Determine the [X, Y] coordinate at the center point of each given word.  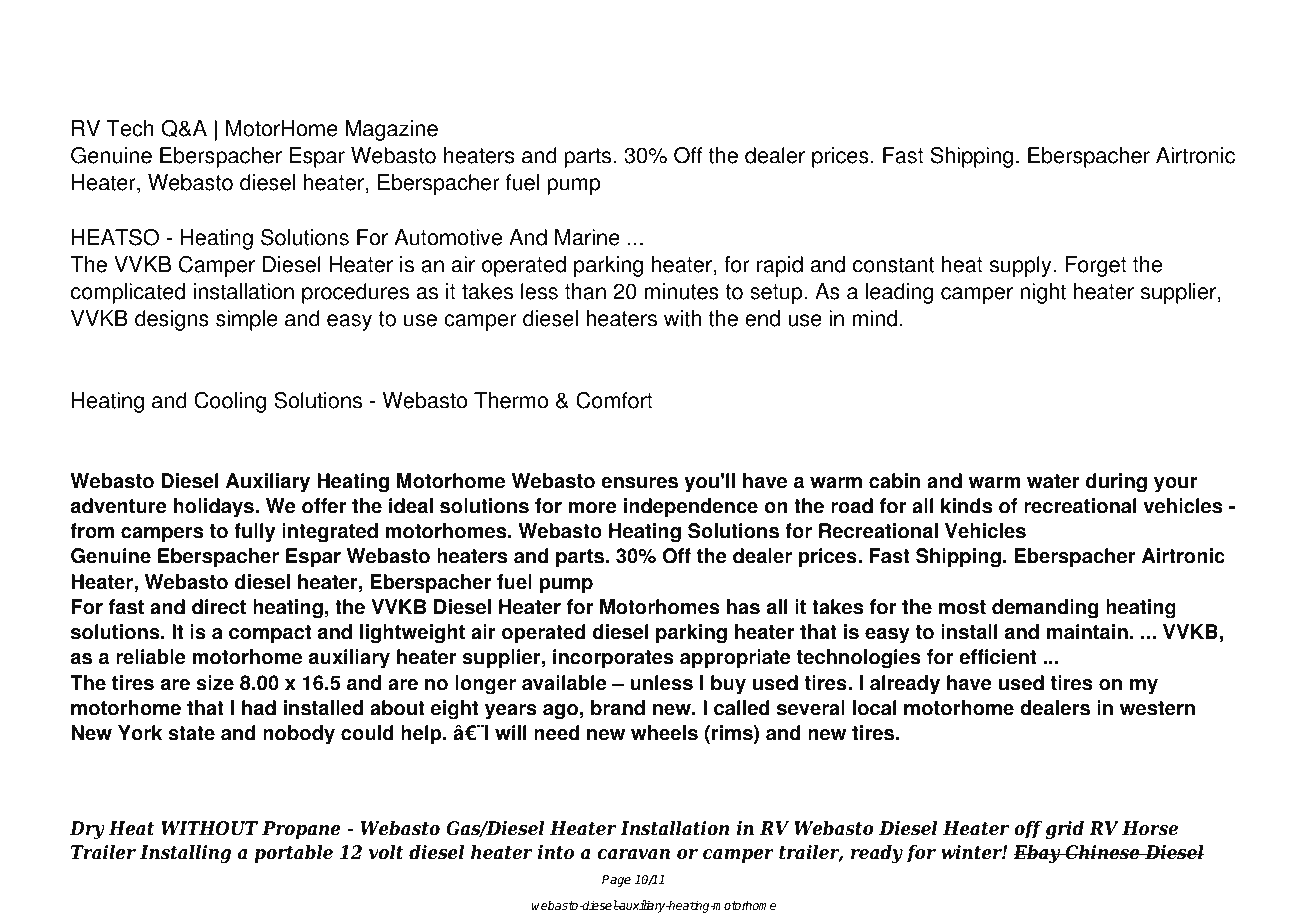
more [592, 508]
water [1053, 481]
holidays [215, 508]
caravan [634, 854]
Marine [587, 237]
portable [293, 854]
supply [1022, 266]
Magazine [392, 130]
